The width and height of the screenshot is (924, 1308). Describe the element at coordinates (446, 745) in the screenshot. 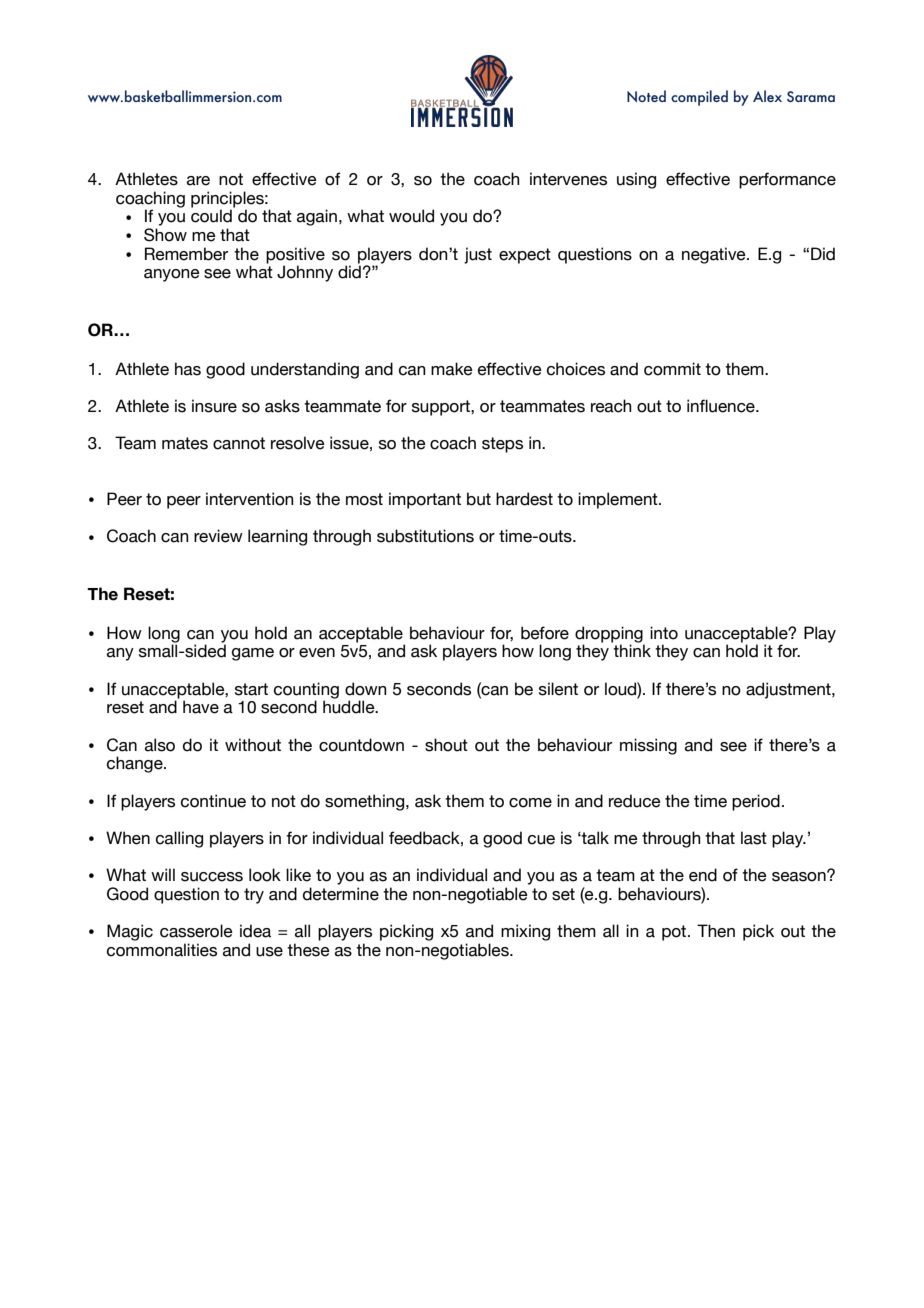

I see `shout` at that location.
